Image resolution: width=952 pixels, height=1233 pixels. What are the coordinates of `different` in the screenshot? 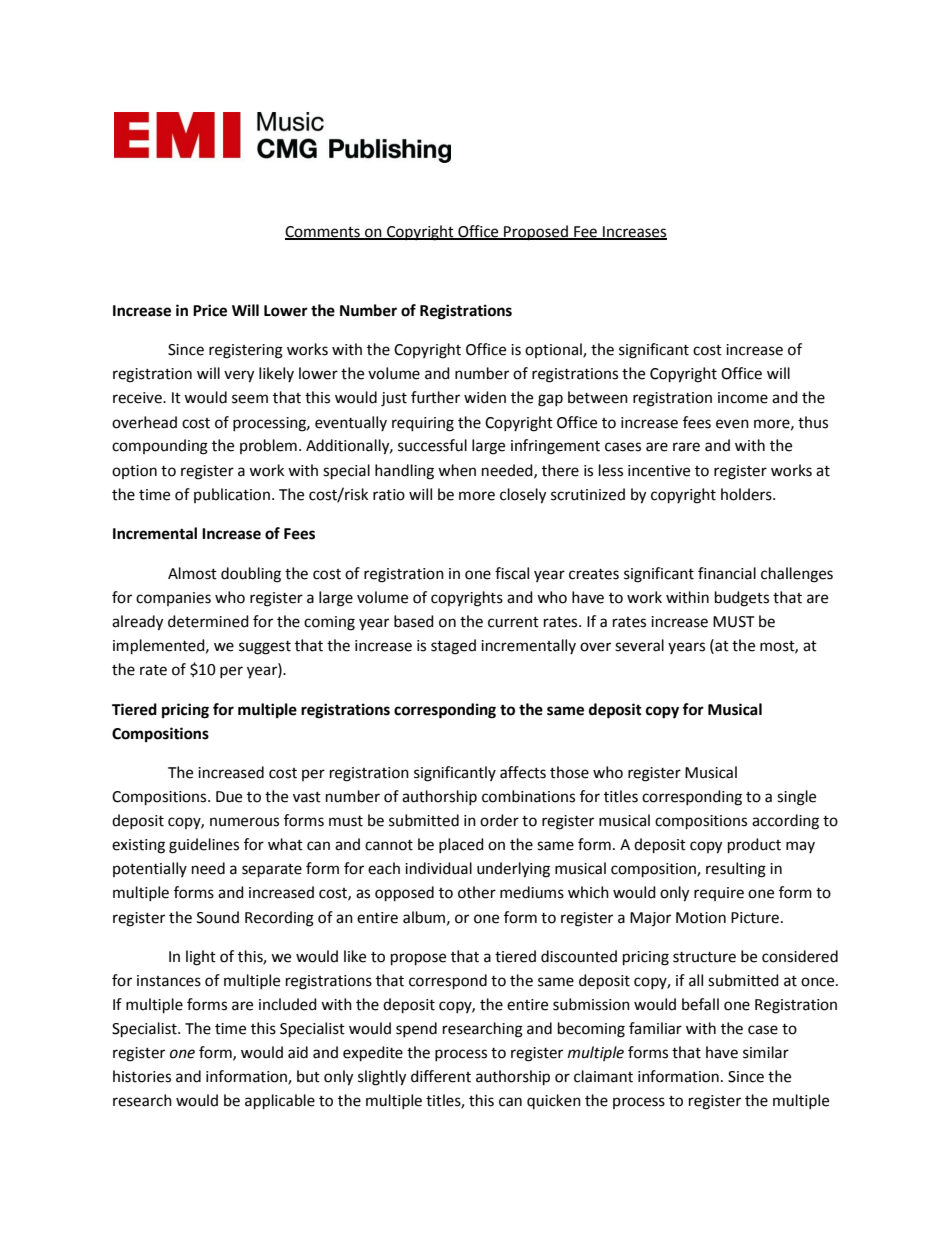 It's located at (441, 1076).
